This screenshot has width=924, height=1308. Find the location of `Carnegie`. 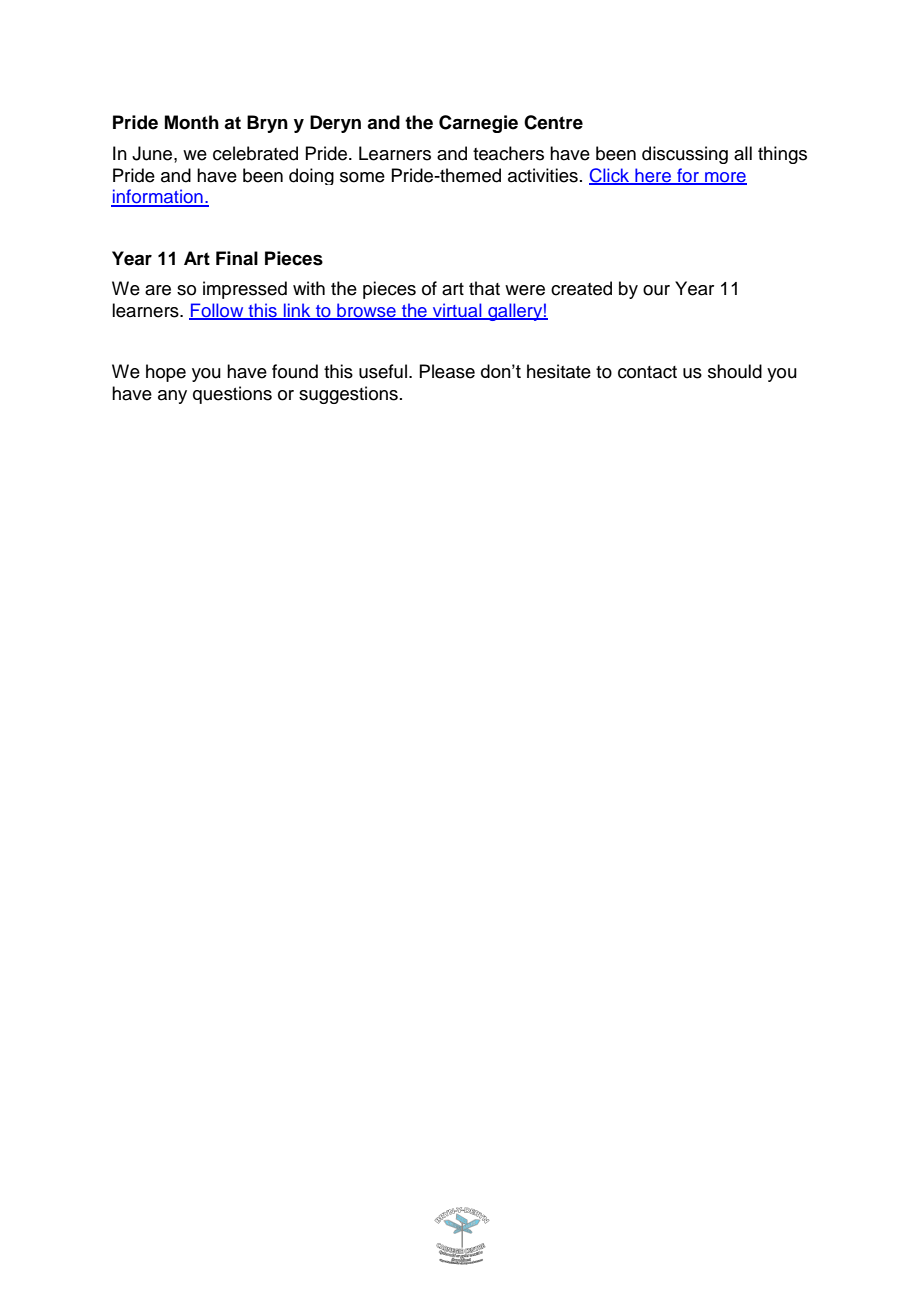

Carnegie is located at coordinates (478, 124).
